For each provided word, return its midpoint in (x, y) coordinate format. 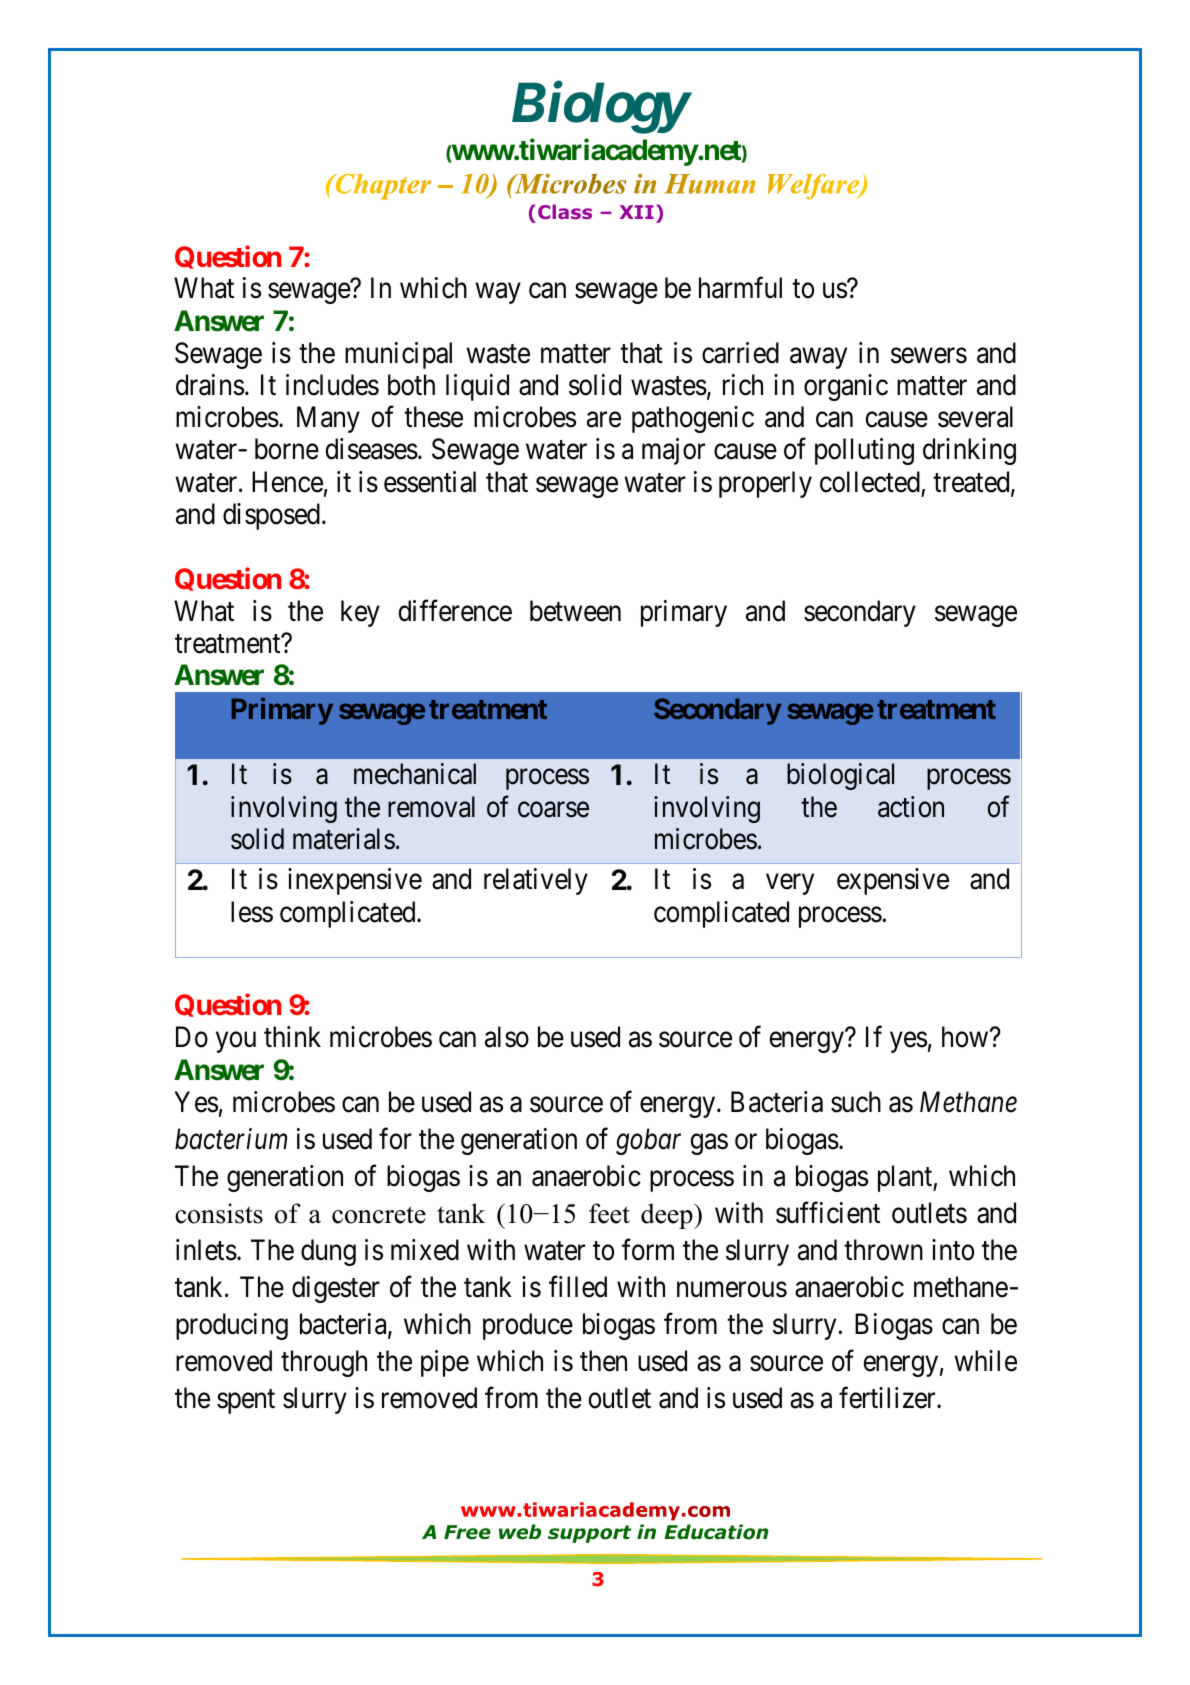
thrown (883, 1250)
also (507, 1037)
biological (840, 776)
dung (328, 1252)
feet (609, 1213)
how (966, 1037)
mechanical (415, 774)
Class (565, 211)
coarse (553, 810)
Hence (287, 482)
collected (870, 482)
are (604, 420)
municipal (398, 355)
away (818, 358)
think (292, 1036)
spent (246, 1402)
